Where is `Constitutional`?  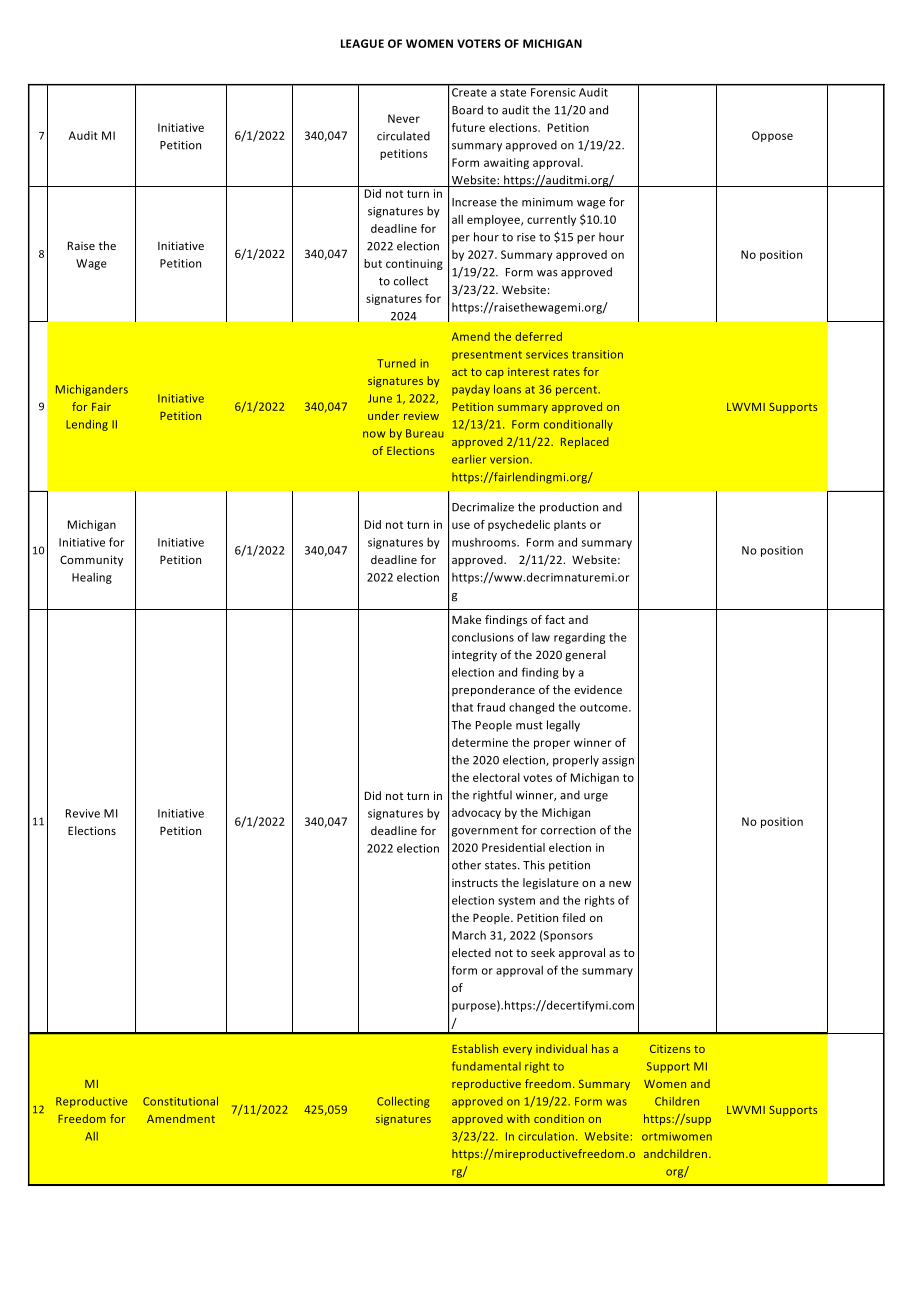
Constitutional is located at coordinates (180, 1101).
